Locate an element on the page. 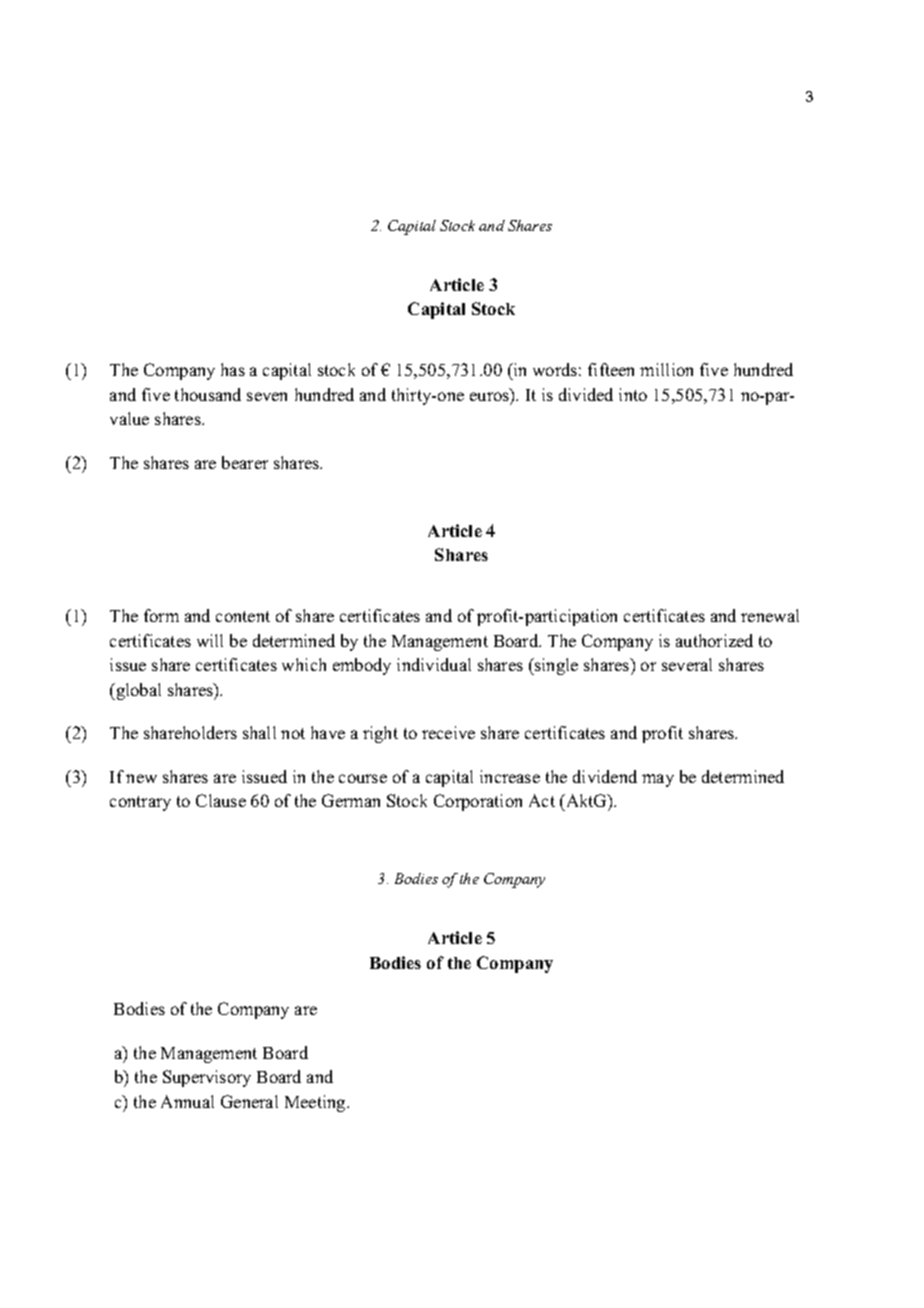 This document has height=1308, width=924. may is located at coordinates (658, 780).
